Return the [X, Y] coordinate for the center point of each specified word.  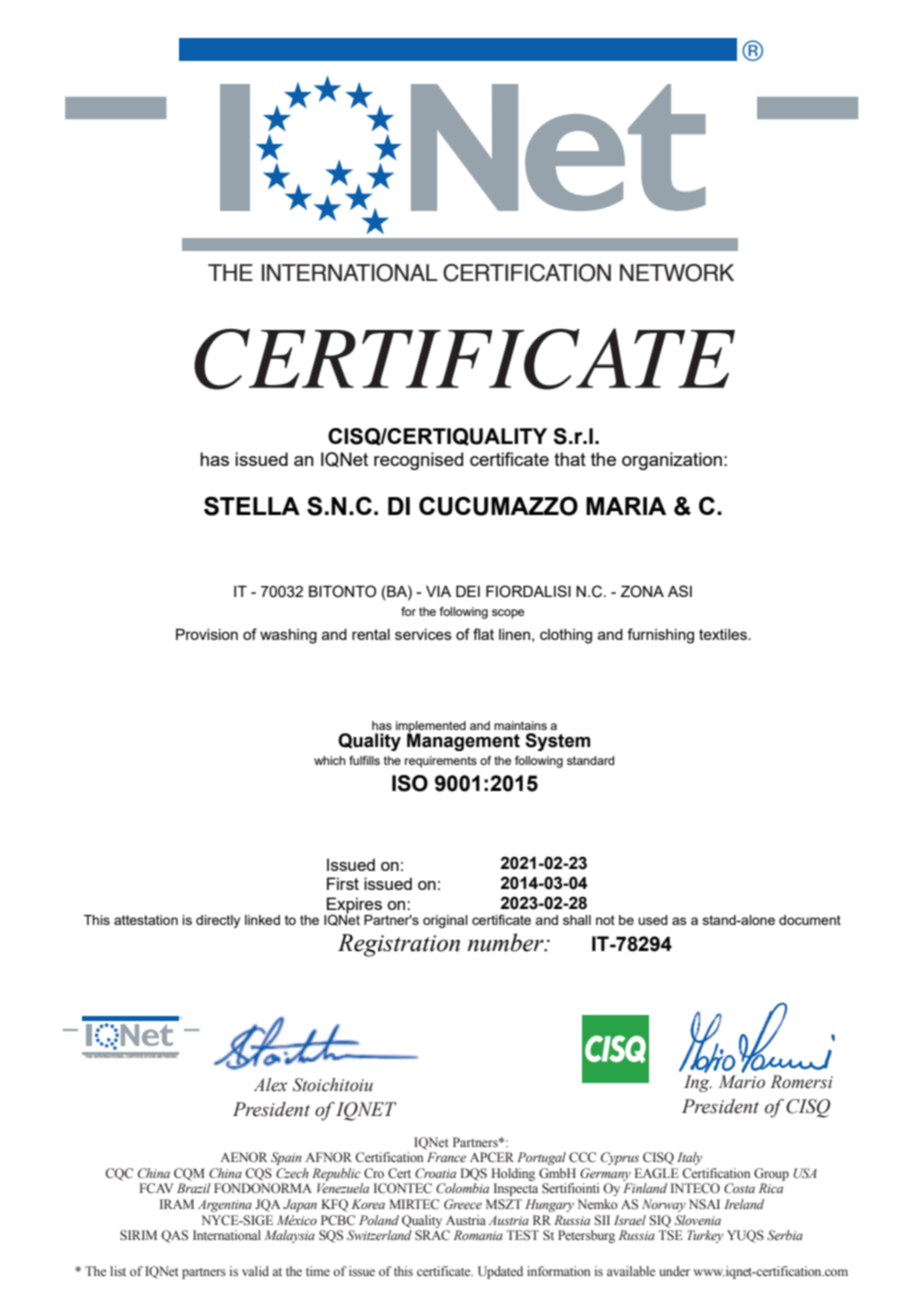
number [507, 942]
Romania [478, 1235]
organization [672, 461]
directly [218, 921]
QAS [174, 1236]
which [329, 760]
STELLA [252, 506]
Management [463, 741]
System [557, 742]
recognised [418, 461]
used [653, 920]
